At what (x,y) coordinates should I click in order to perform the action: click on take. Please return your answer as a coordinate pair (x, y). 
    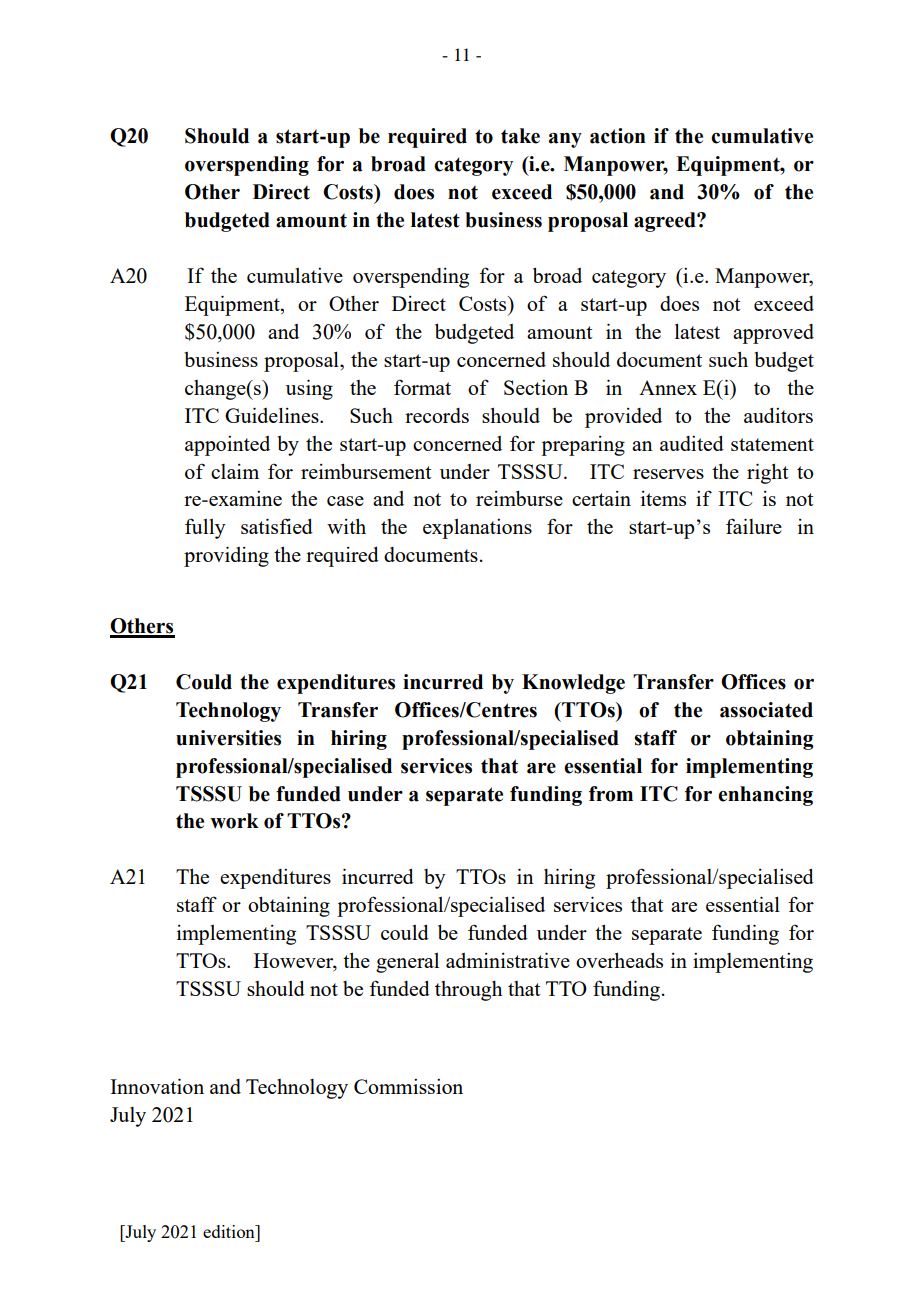
    Looking at the image, I should click on (520, 136).
